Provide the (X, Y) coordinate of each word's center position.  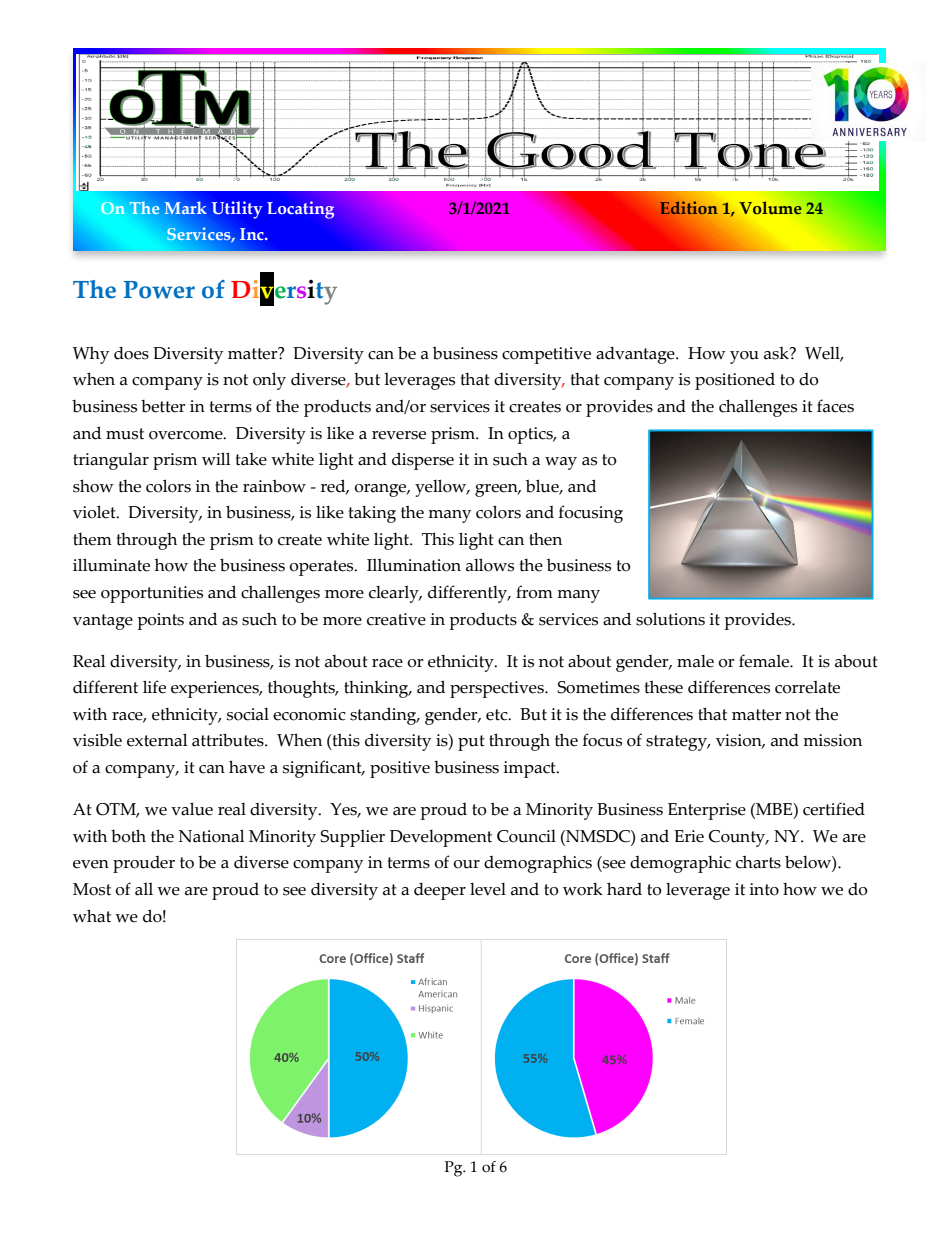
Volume (770, 207)
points (160, 621)
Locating (300, 210)
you (744, 357)
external (157, 740)
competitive (546, 355)
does (131, 353)
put (471, 743)
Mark (185, 207)
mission (832, 740)
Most (92, 889)
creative (396, 619)
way (561, 463)
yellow (442, 488)
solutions (670, 619)
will (216, 459)
